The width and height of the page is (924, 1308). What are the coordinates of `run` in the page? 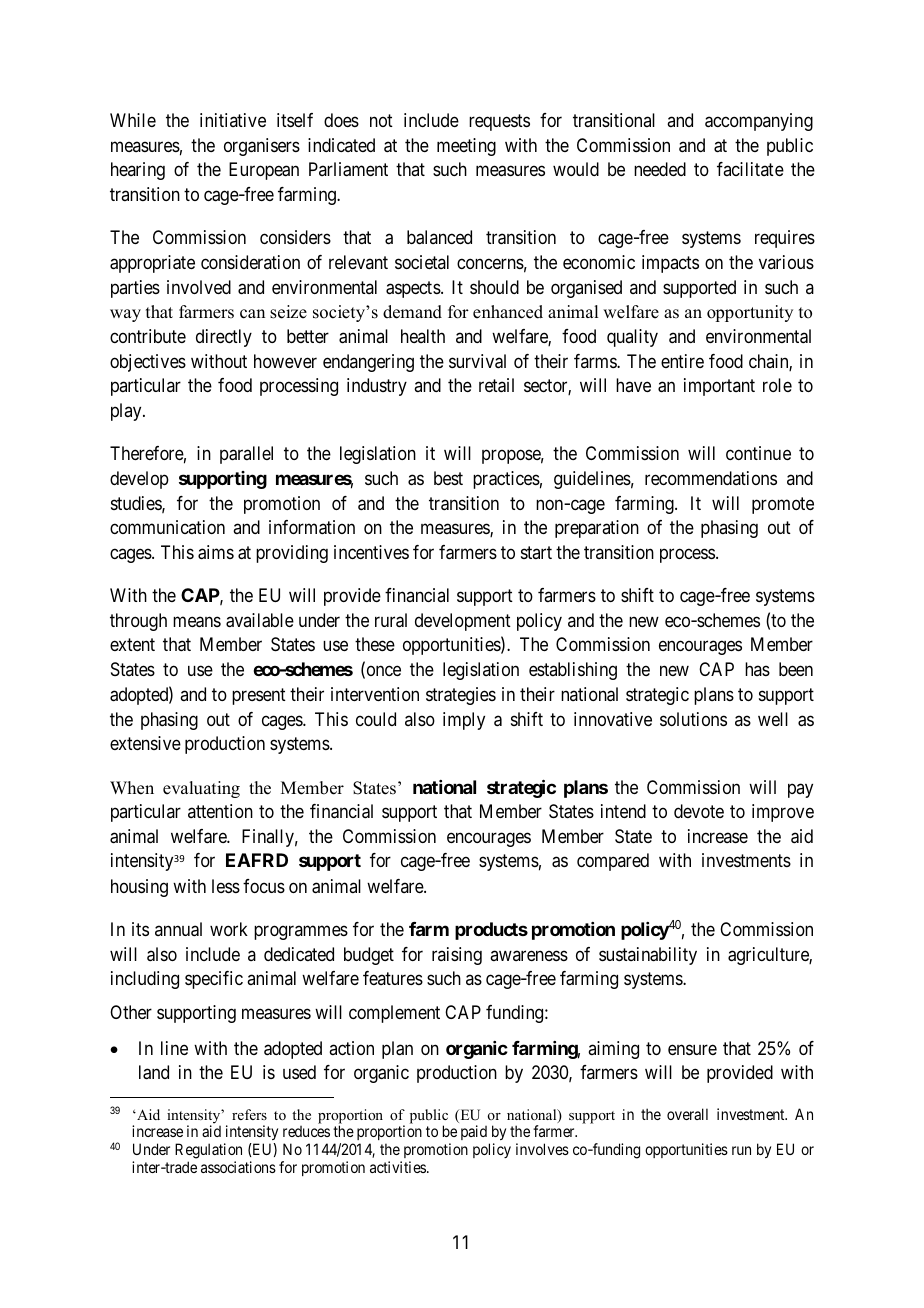 It's located at (741, 1150).
